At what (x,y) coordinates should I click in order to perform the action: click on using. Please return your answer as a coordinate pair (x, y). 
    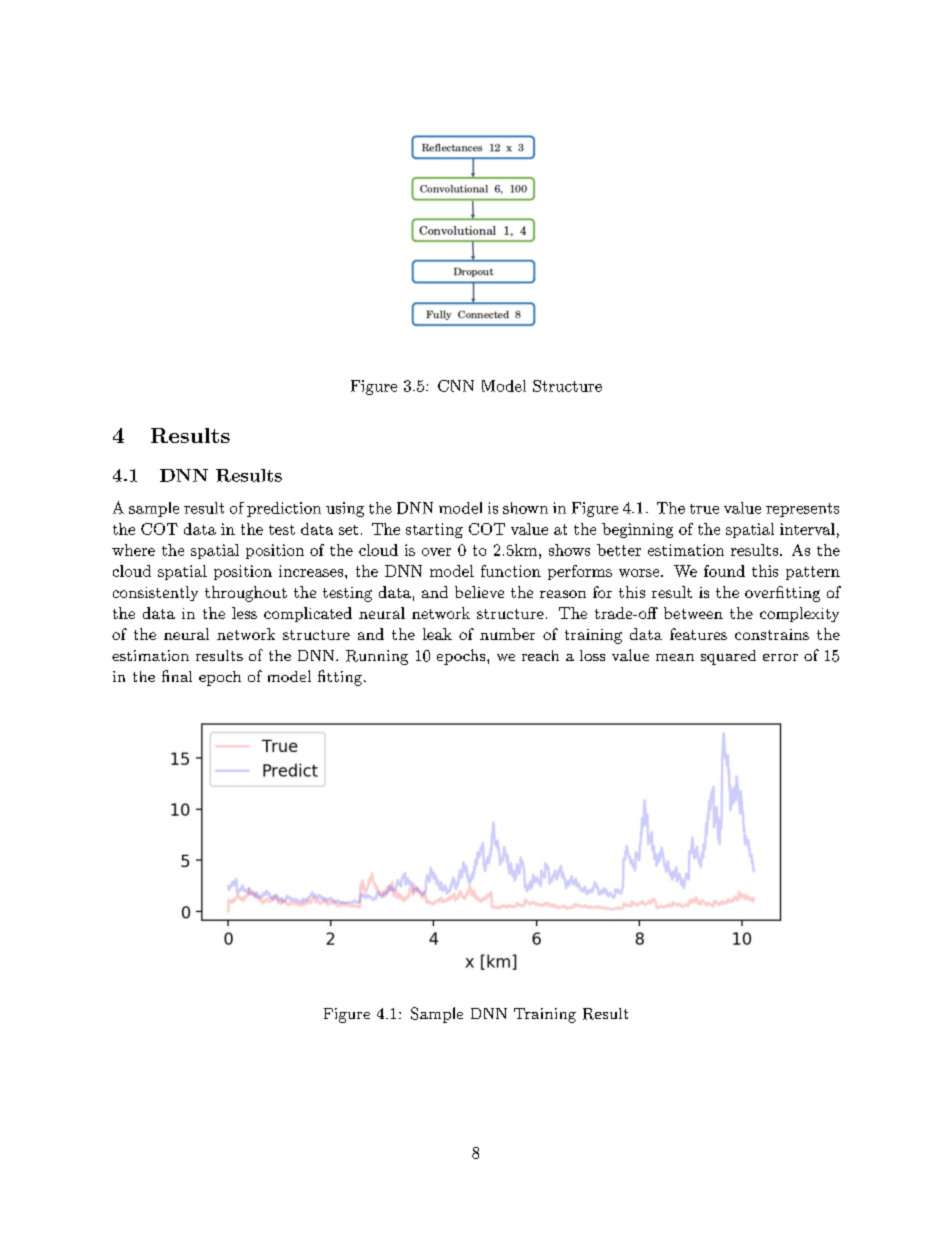
    Looking at the image, I should click on (345, 509).
